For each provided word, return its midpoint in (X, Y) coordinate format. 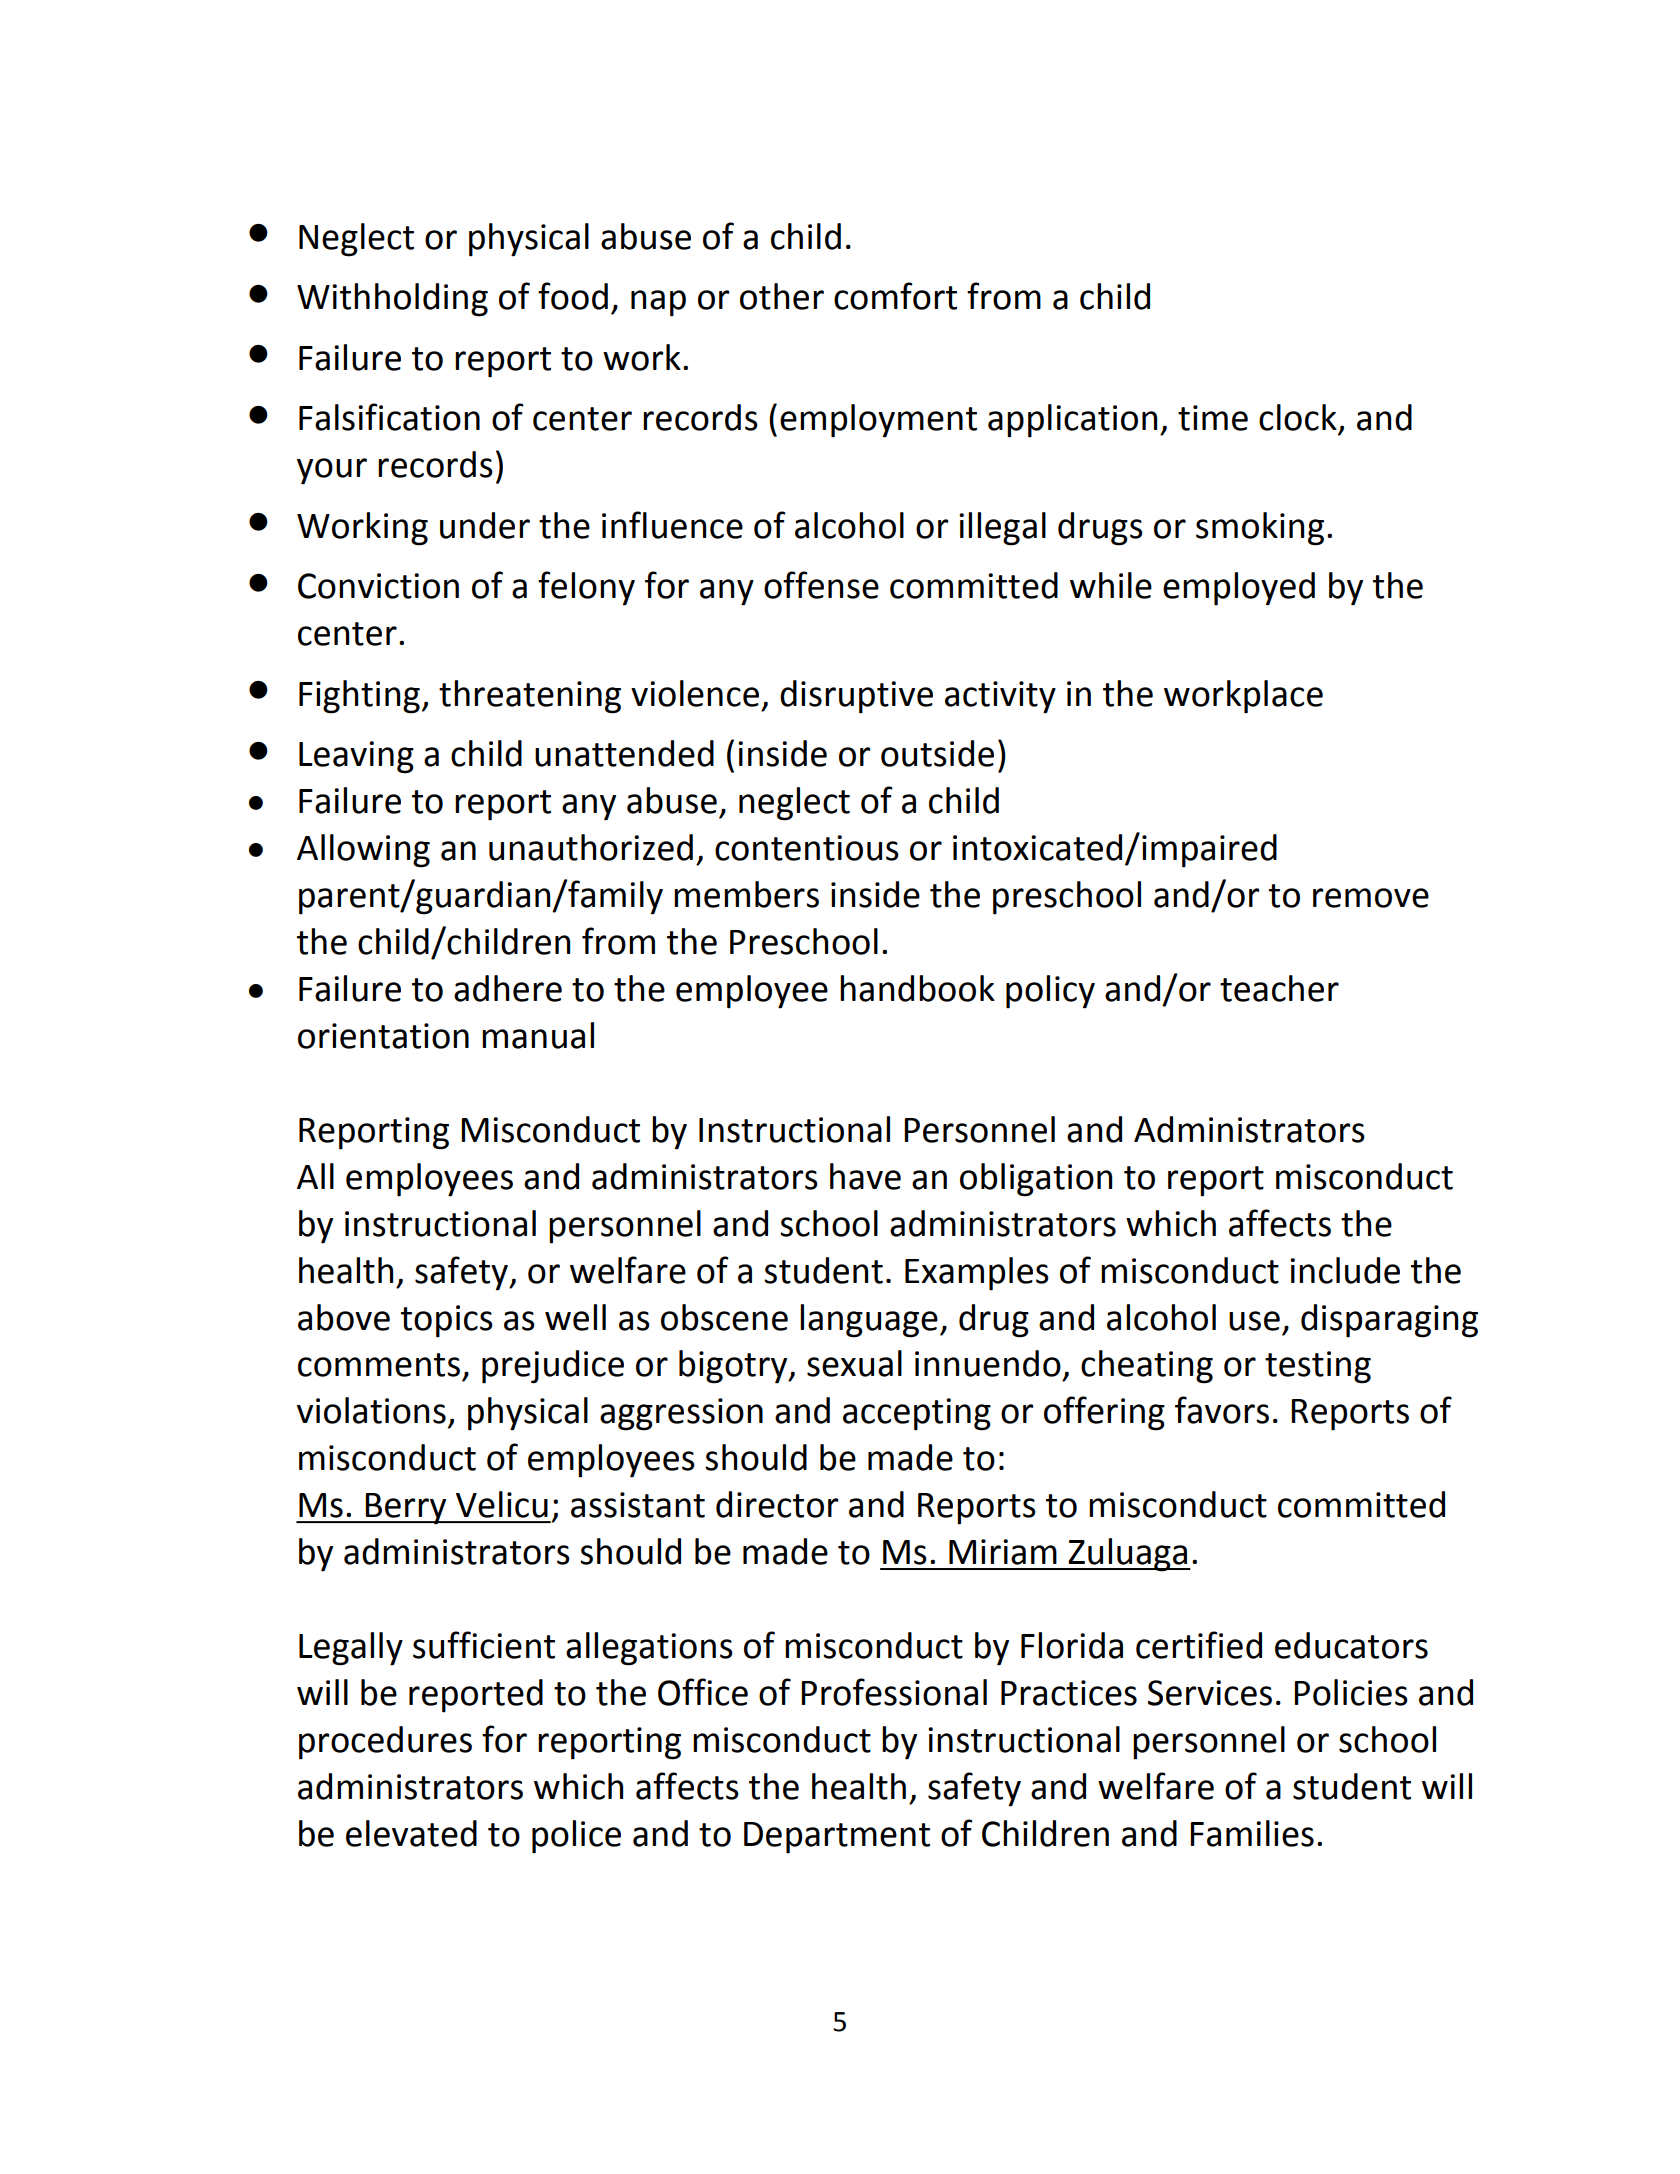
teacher (1279, 988)
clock (1298, 417)
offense (821, 585)
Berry (406, 1509)
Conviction (378, 586)
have (865, 1176)
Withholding (392, 300)
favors (1222, 1410)
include (1345, 1270)
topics (447, 1321)
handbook (917, 988)
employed (1239, 589)
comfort (895, 296)
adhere (508, 988)
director (777, 1504)
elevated (411, 1833)
